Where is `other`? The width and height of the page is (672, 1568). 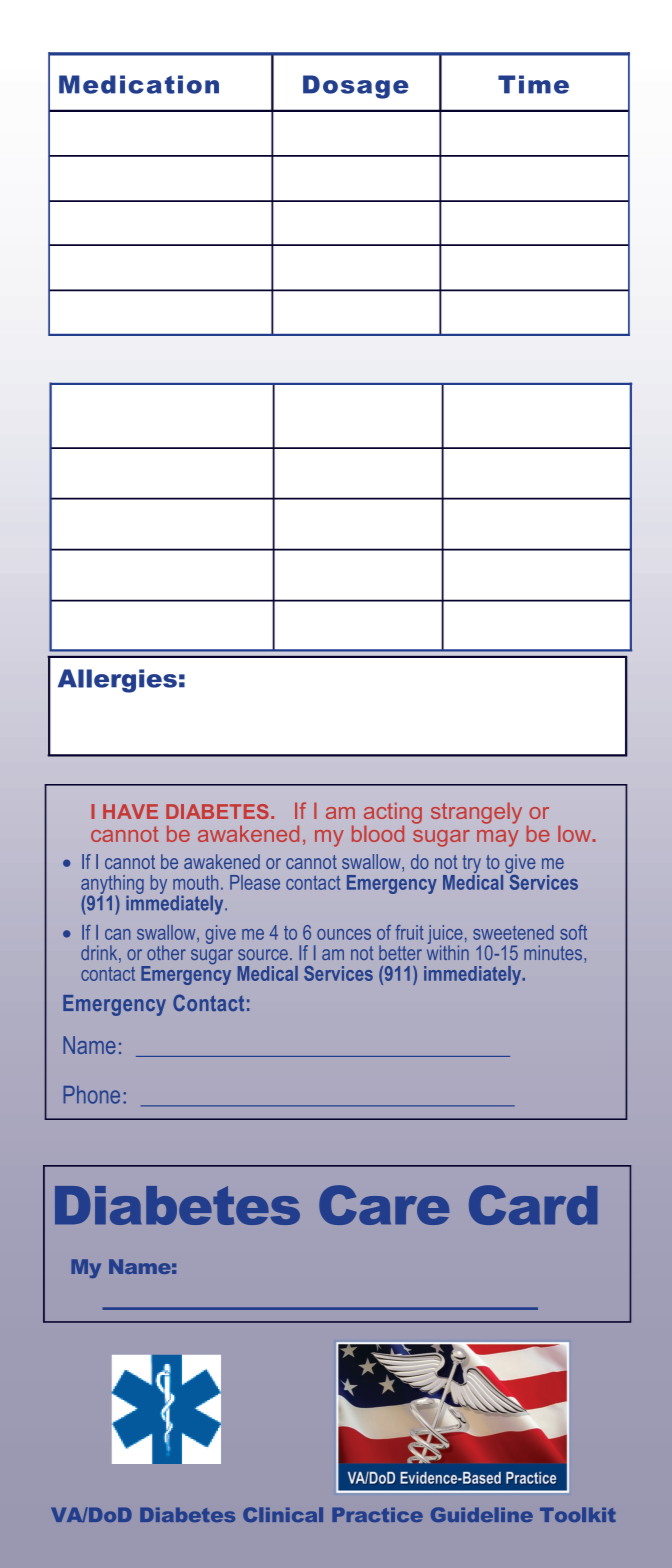 other is located at coordinates (166, 952).
